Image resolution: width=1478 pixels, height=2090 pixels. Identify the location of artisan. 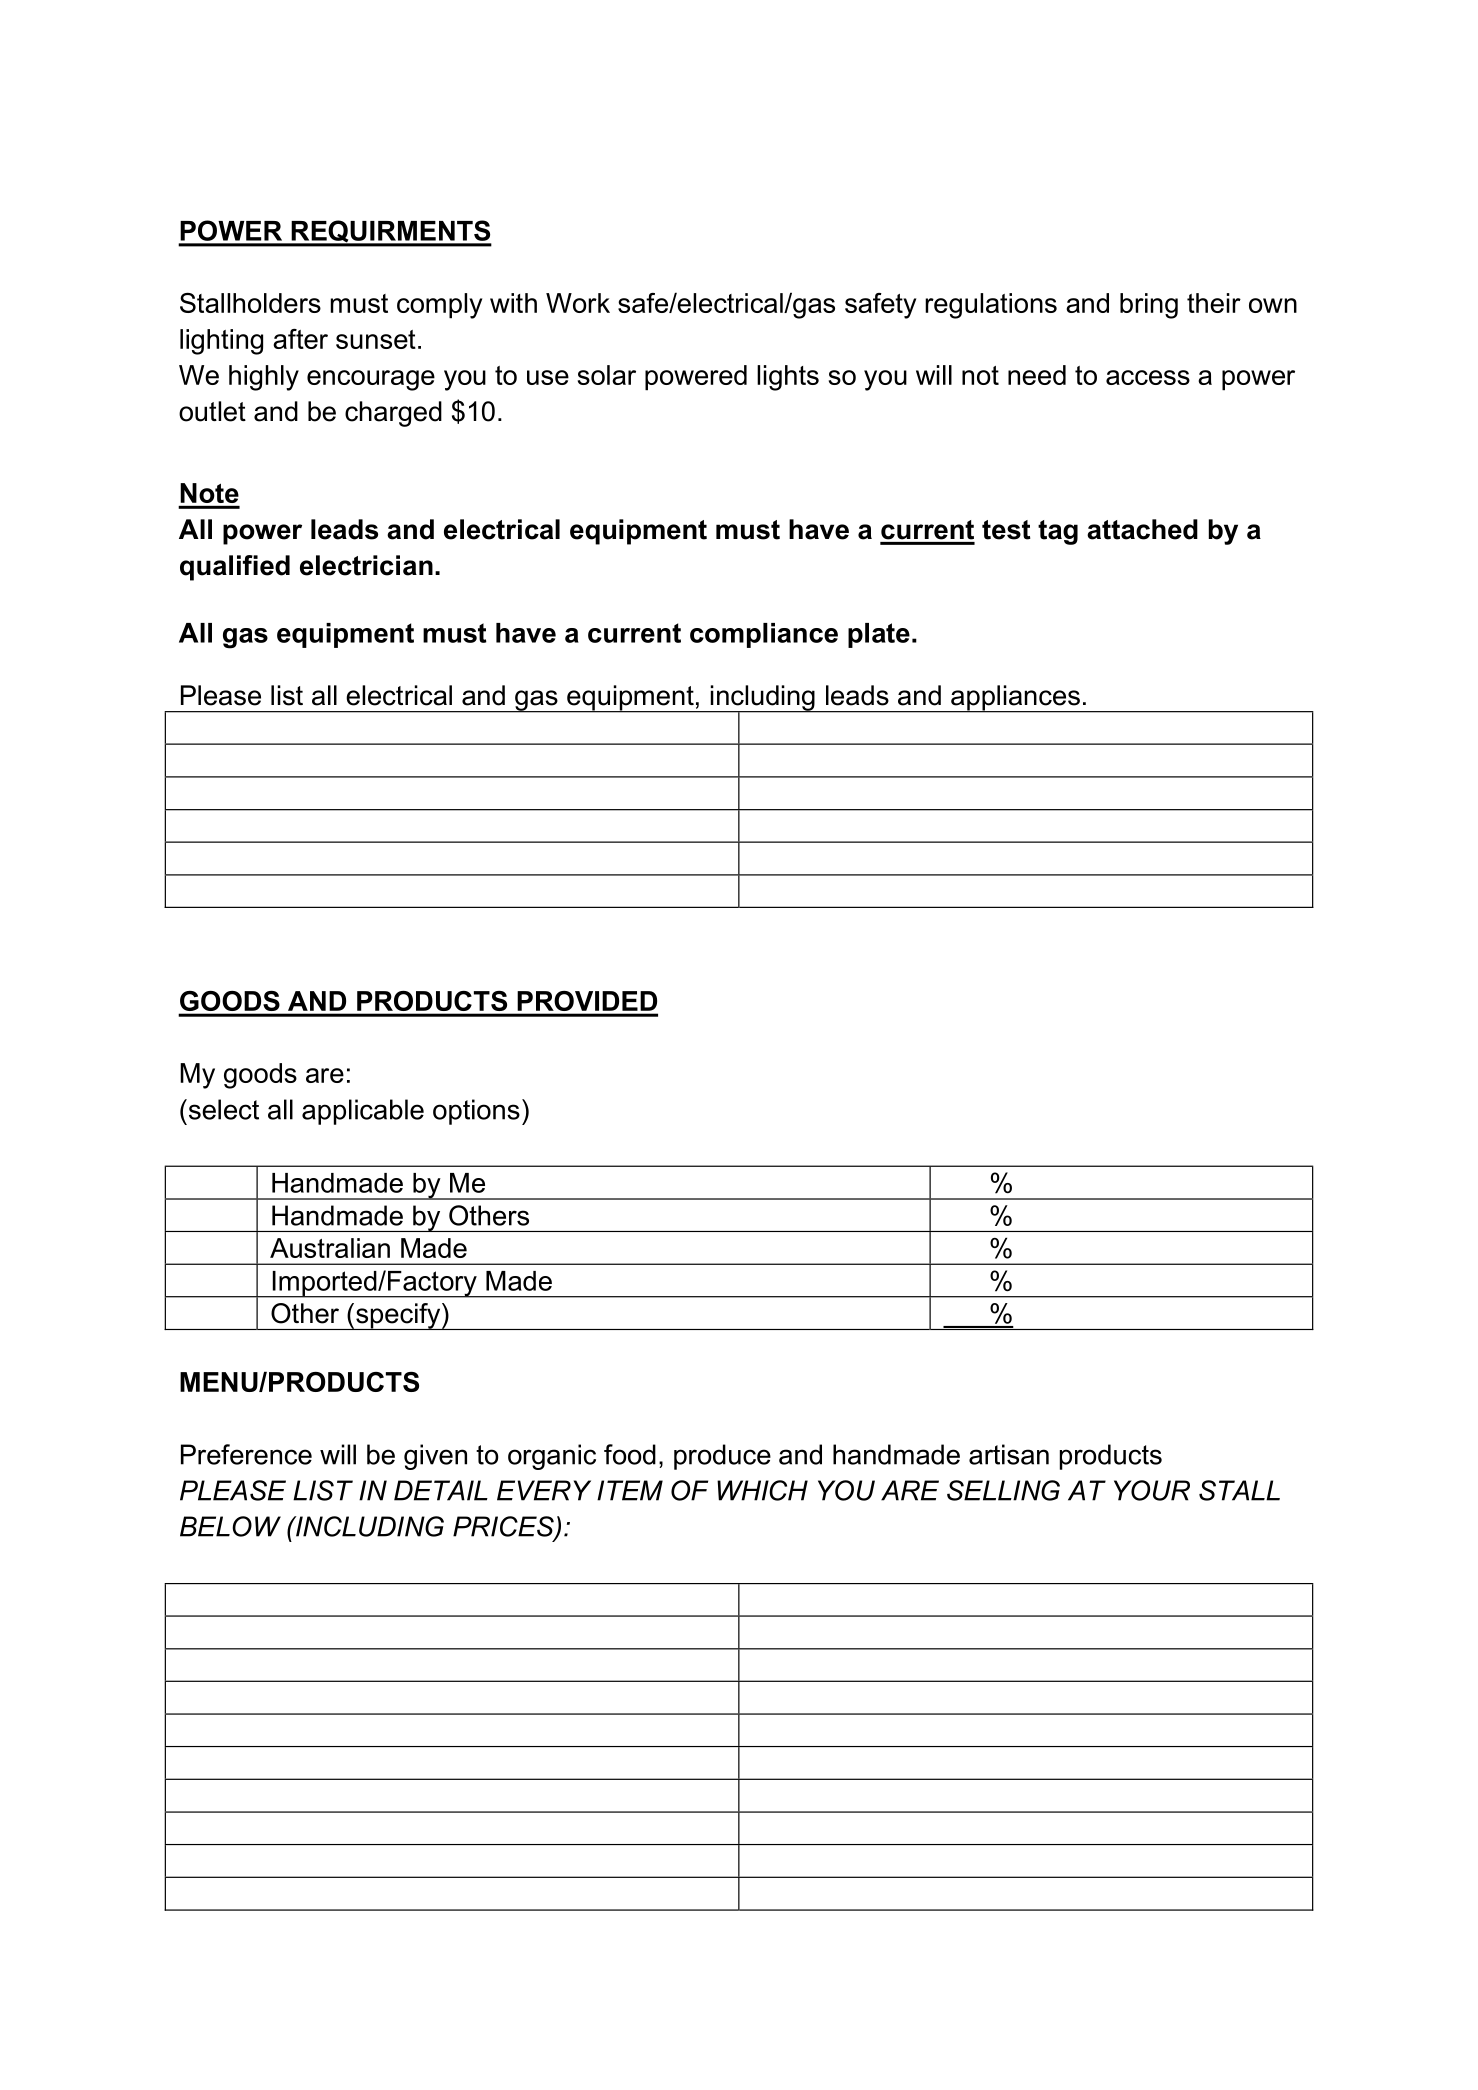
(1009, 1454).
